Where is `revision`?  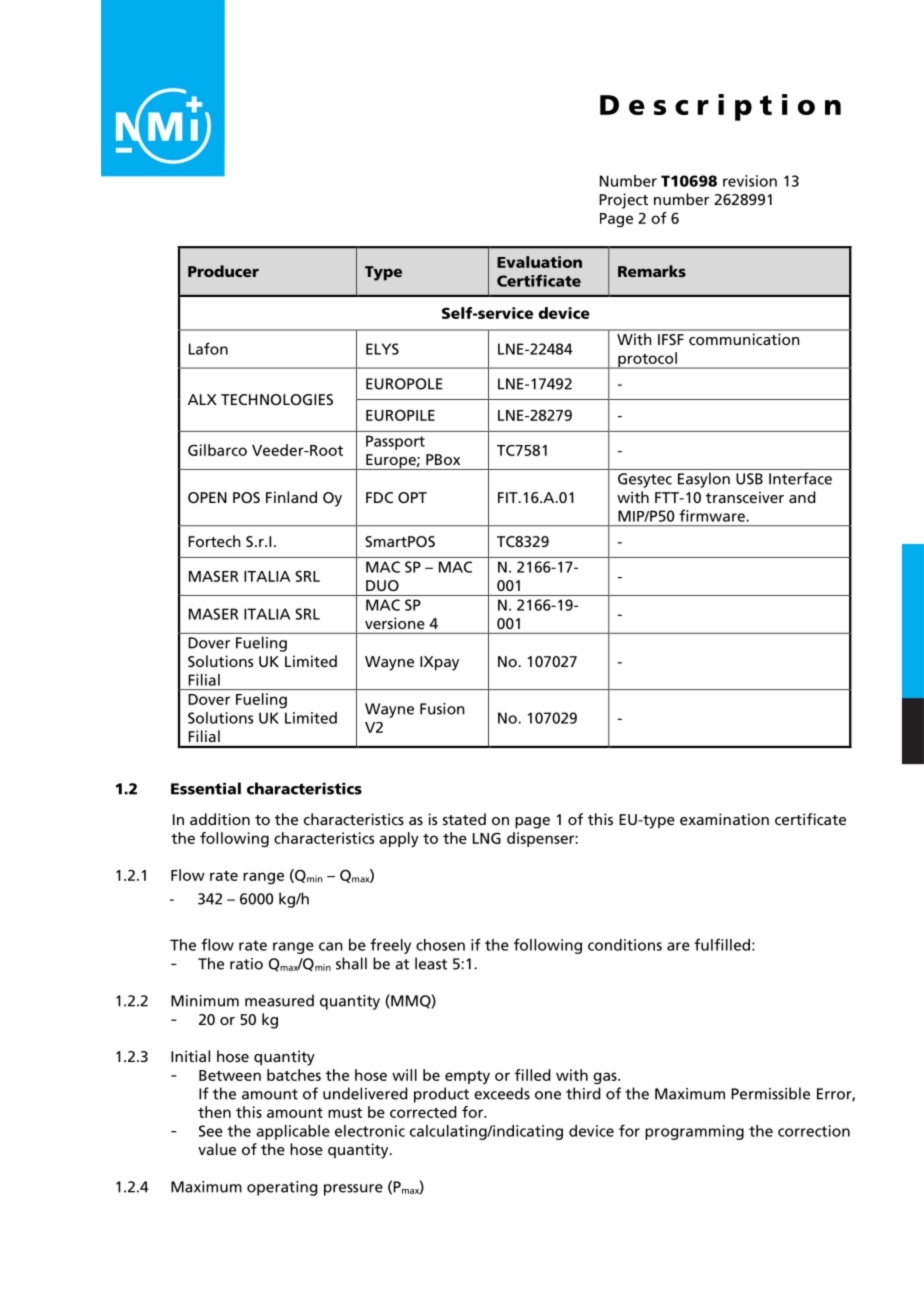
revision is located at coordinates (750, 181).
